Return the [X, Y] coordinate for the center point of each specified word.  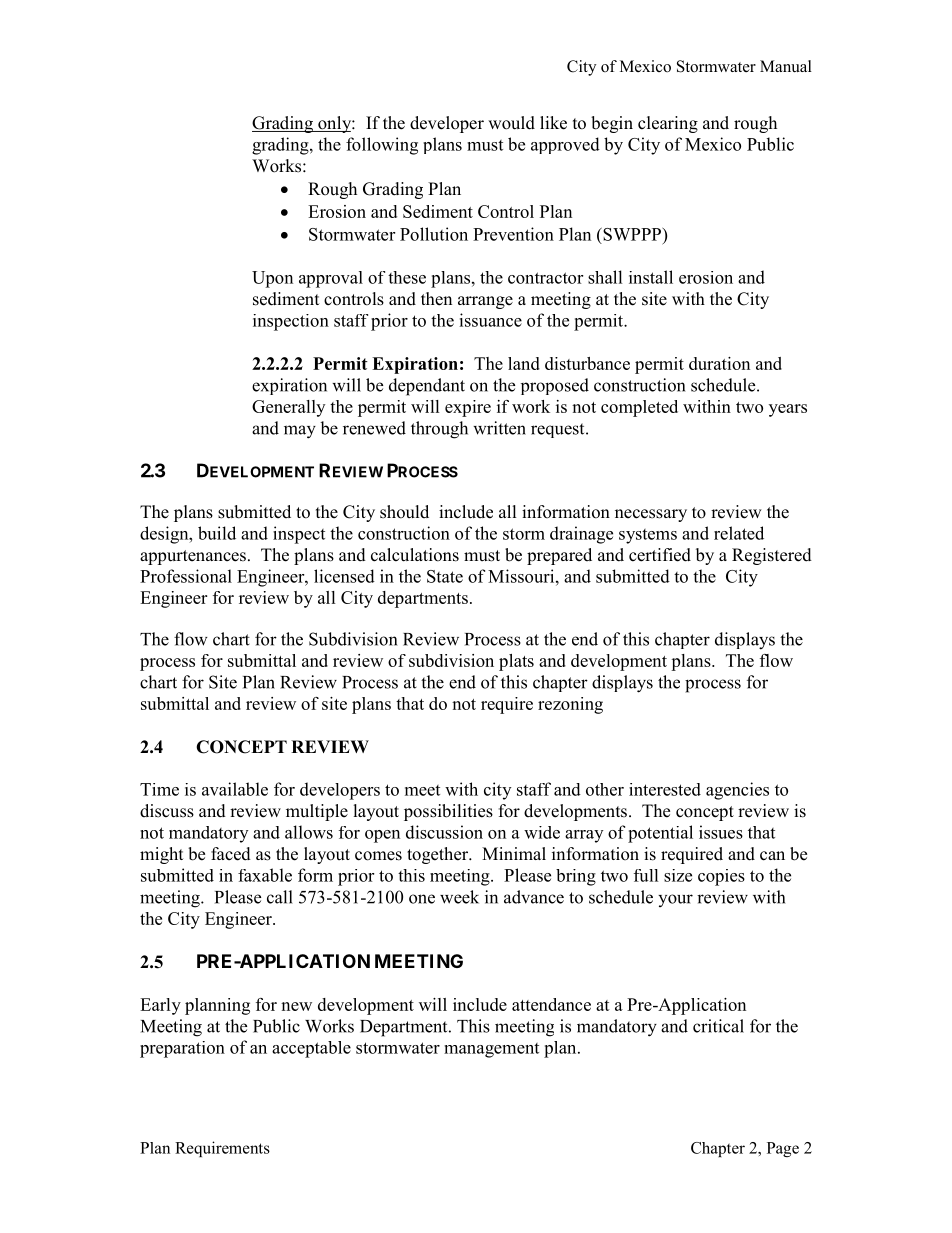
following [382, 146]
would [511, 123]
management [491, 1050]
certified [660, 555]
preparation [182, 1049]
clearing [668, 124]
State [445, 576]
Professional [186, 576]
